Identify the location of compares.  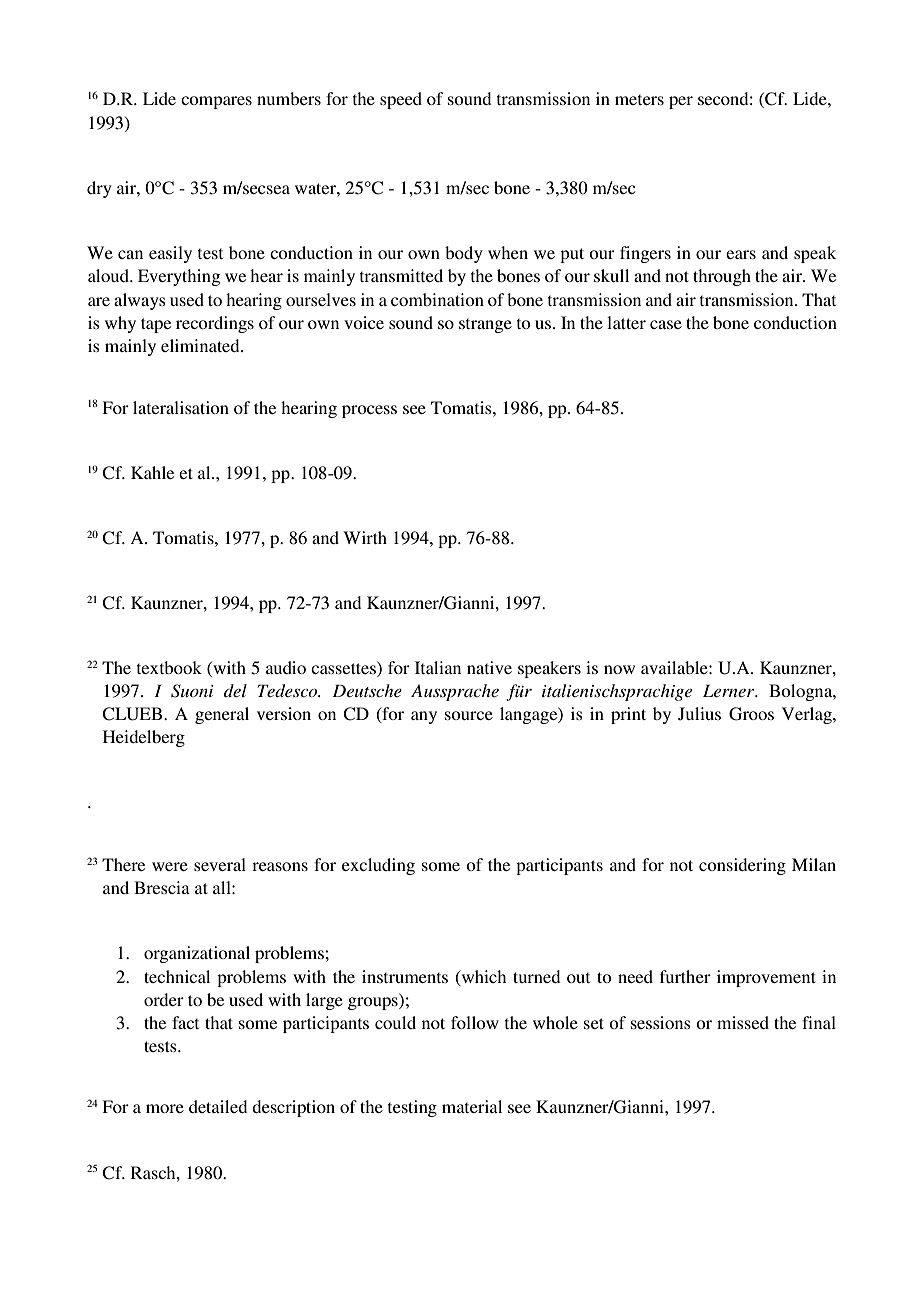
(216, 102).
